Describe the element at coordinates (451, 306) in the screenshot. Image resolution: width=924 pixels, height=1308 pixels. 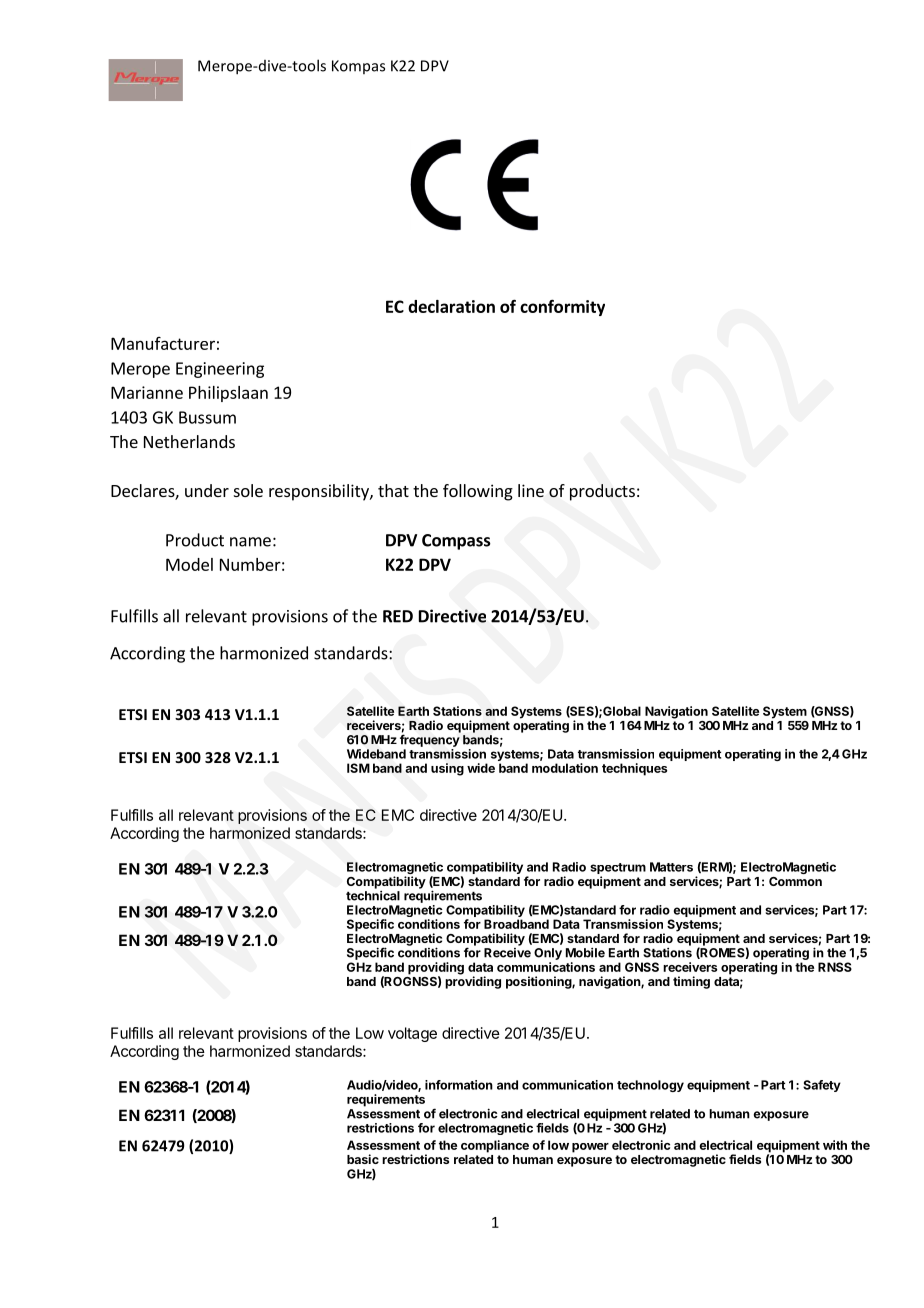
I see `declaration` at that location.
